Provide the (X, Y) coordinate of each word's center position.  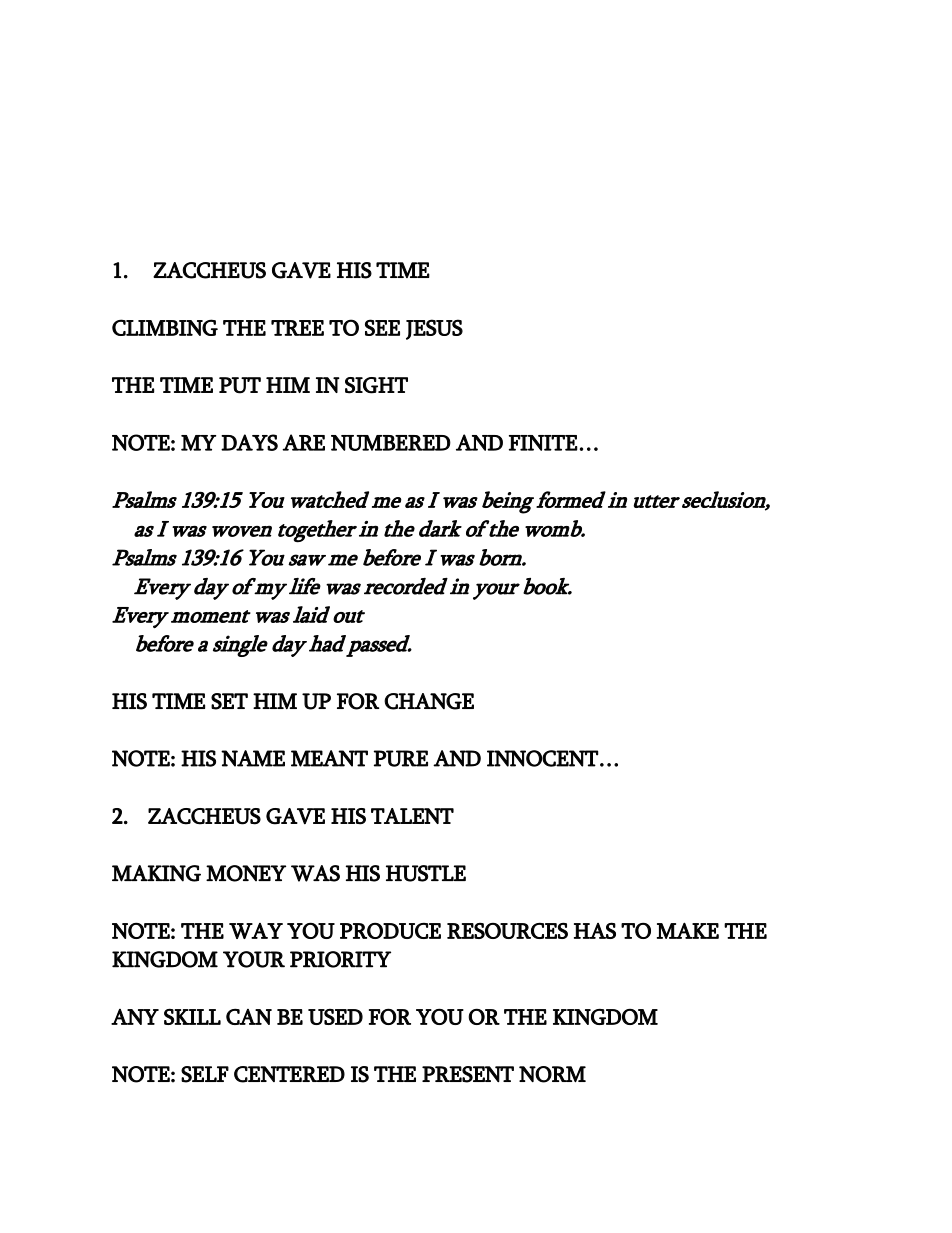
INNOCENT (542, 758)
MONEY (246, 873)
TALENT (412, 816)
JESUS (434, 329)
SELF (205, 1074)
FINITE (543, 443)
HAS (595, 930)
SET (229, 701)
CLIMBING (165, 327)
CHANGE (429, 701)
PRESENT (468, 1074)
